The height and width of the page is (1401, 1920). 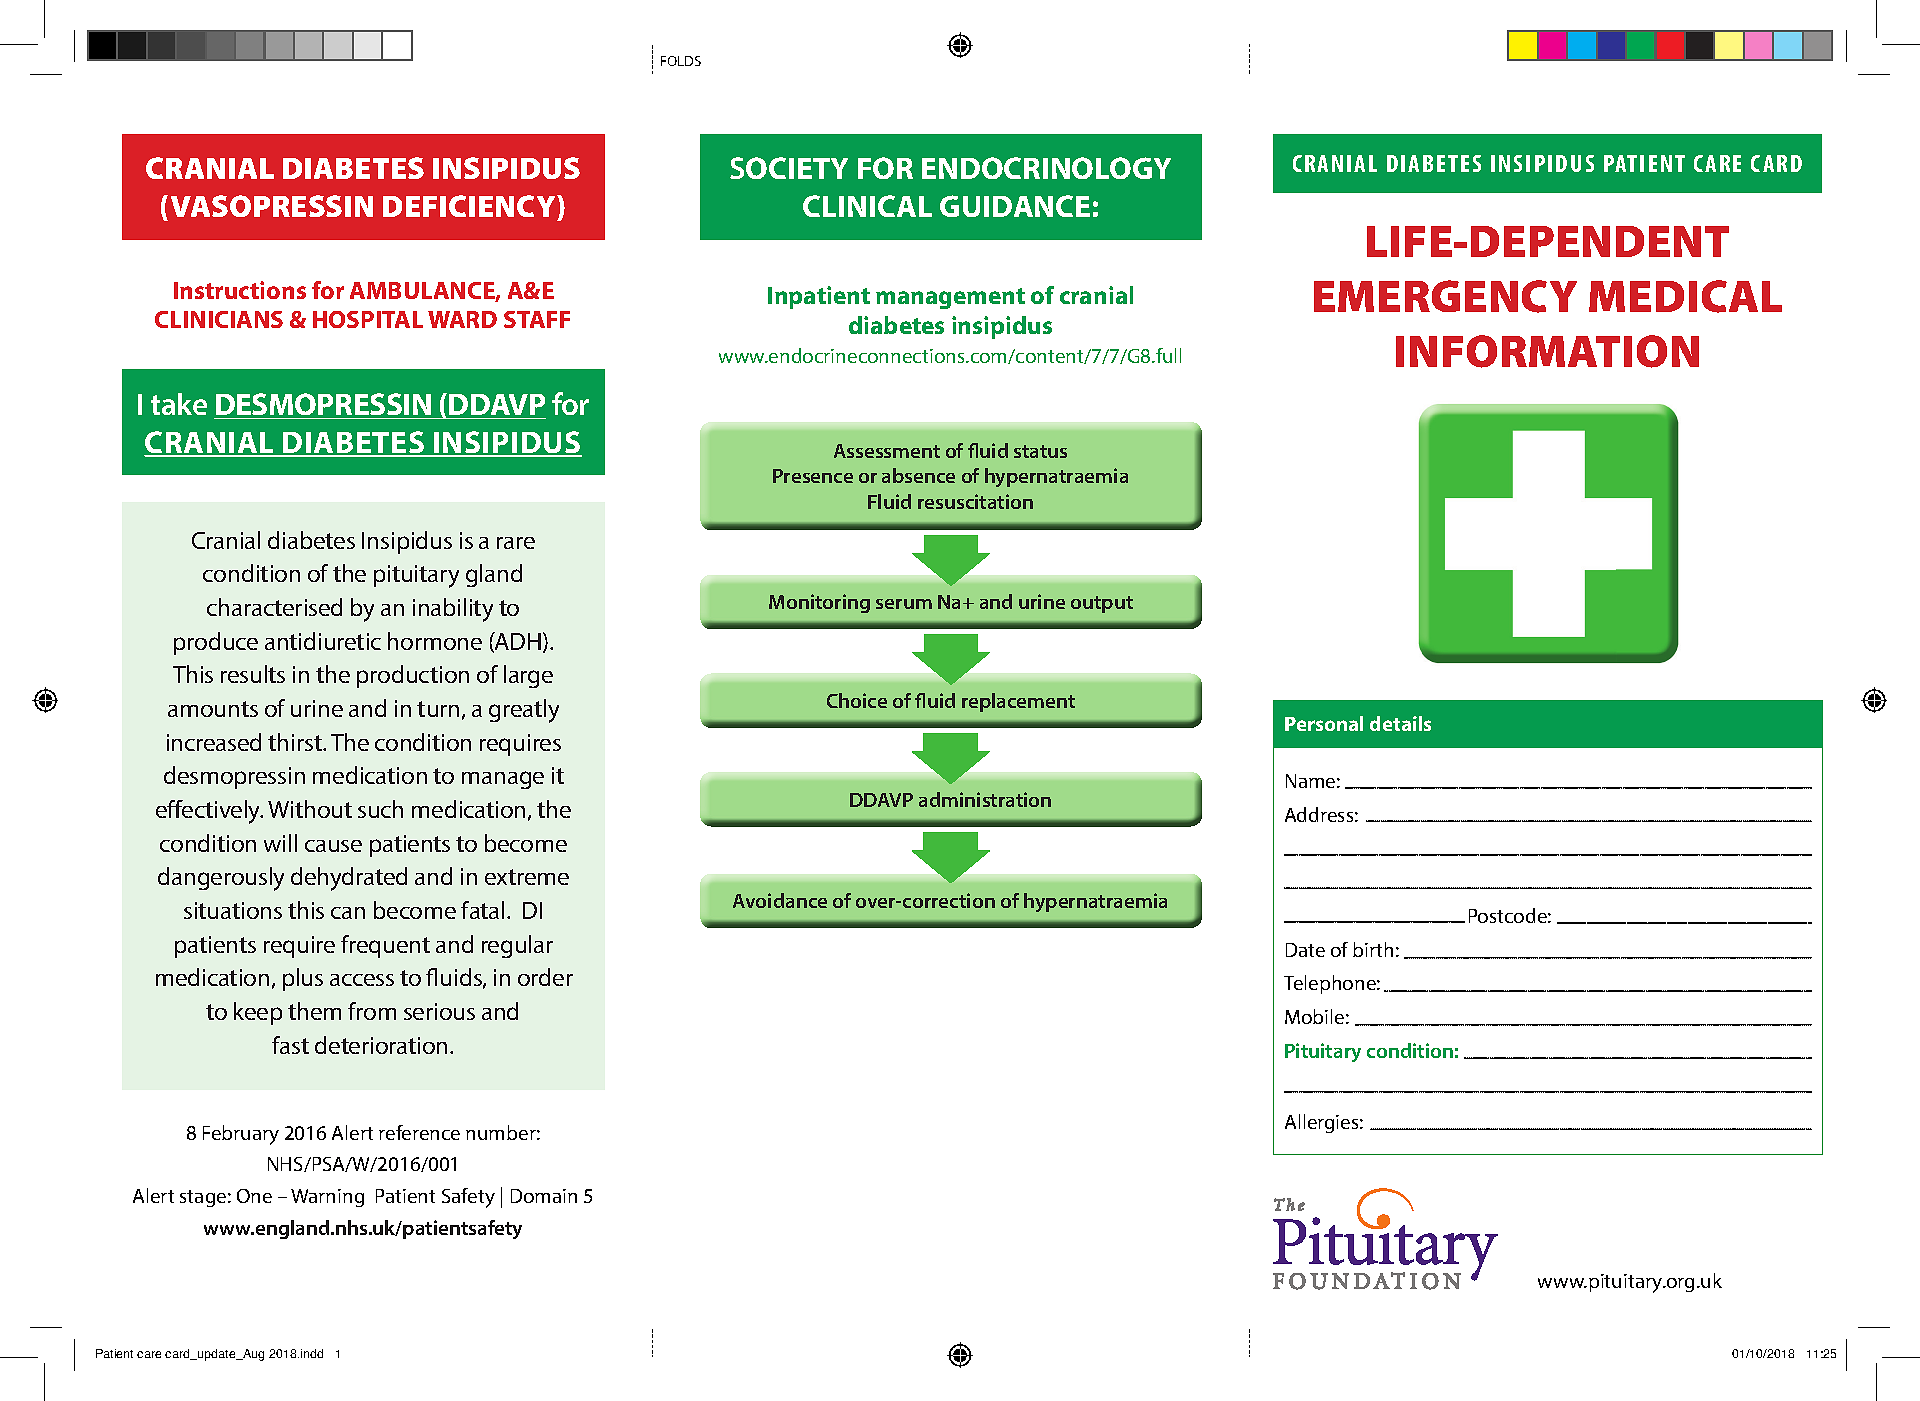 I want to click on antidiuretic, so click(x=323, y=641).
